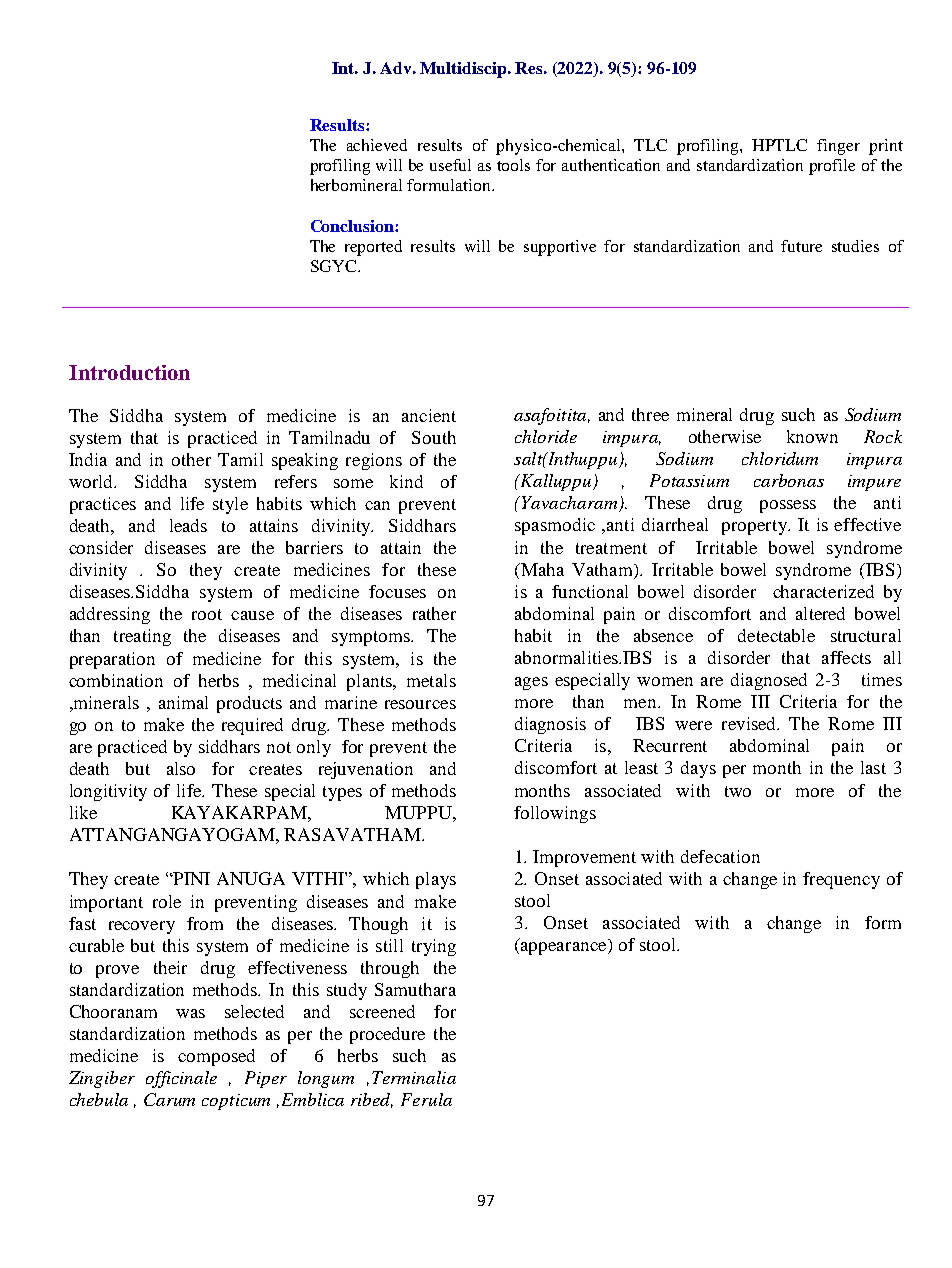 The image size is (952, 1268). What do you see at coordinates (216, 1057) in the screenshot?
I see `composed` at bounding box center [216, 1057].
